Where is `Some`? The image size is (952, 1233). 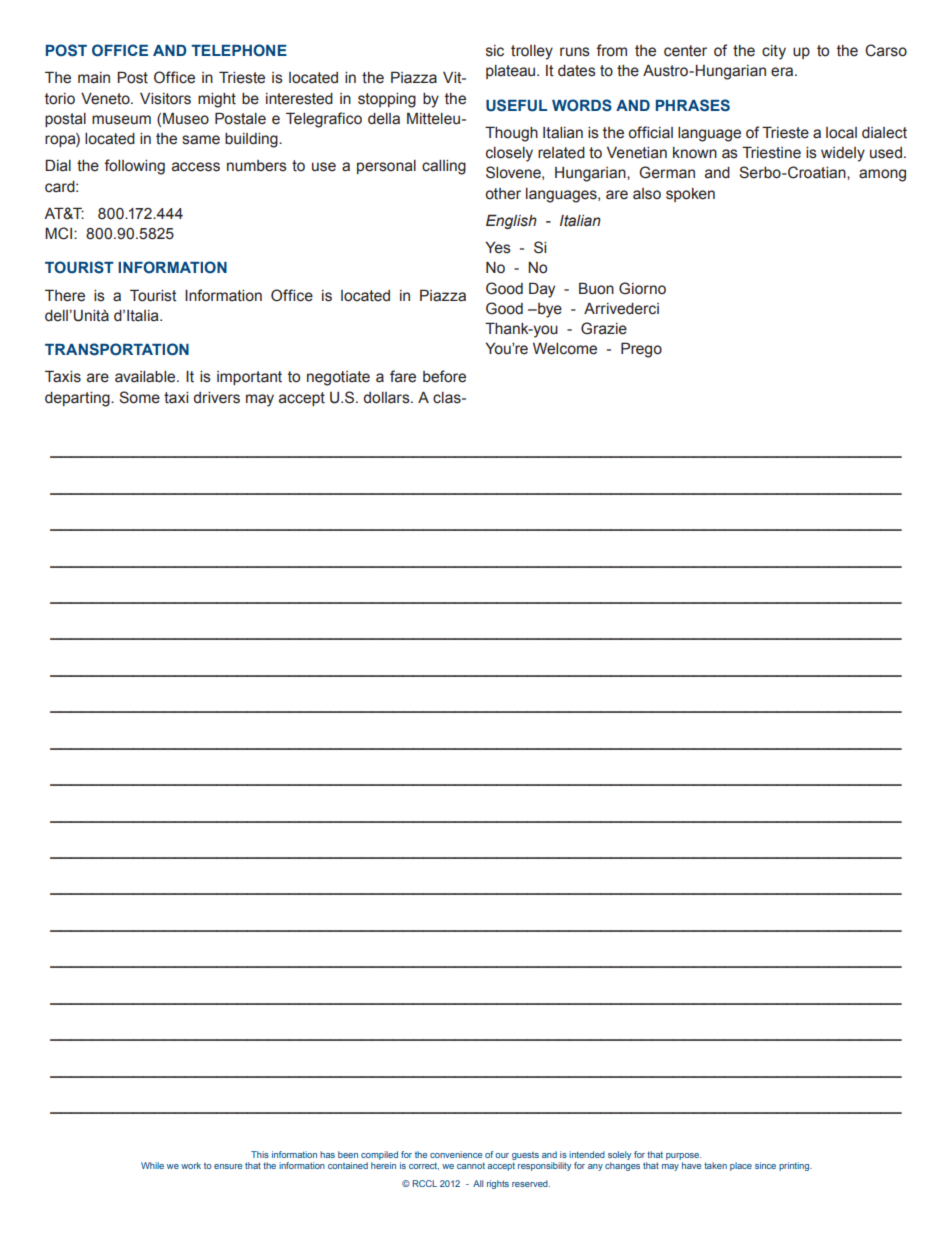 Some is located at coordinates (139, 397).
